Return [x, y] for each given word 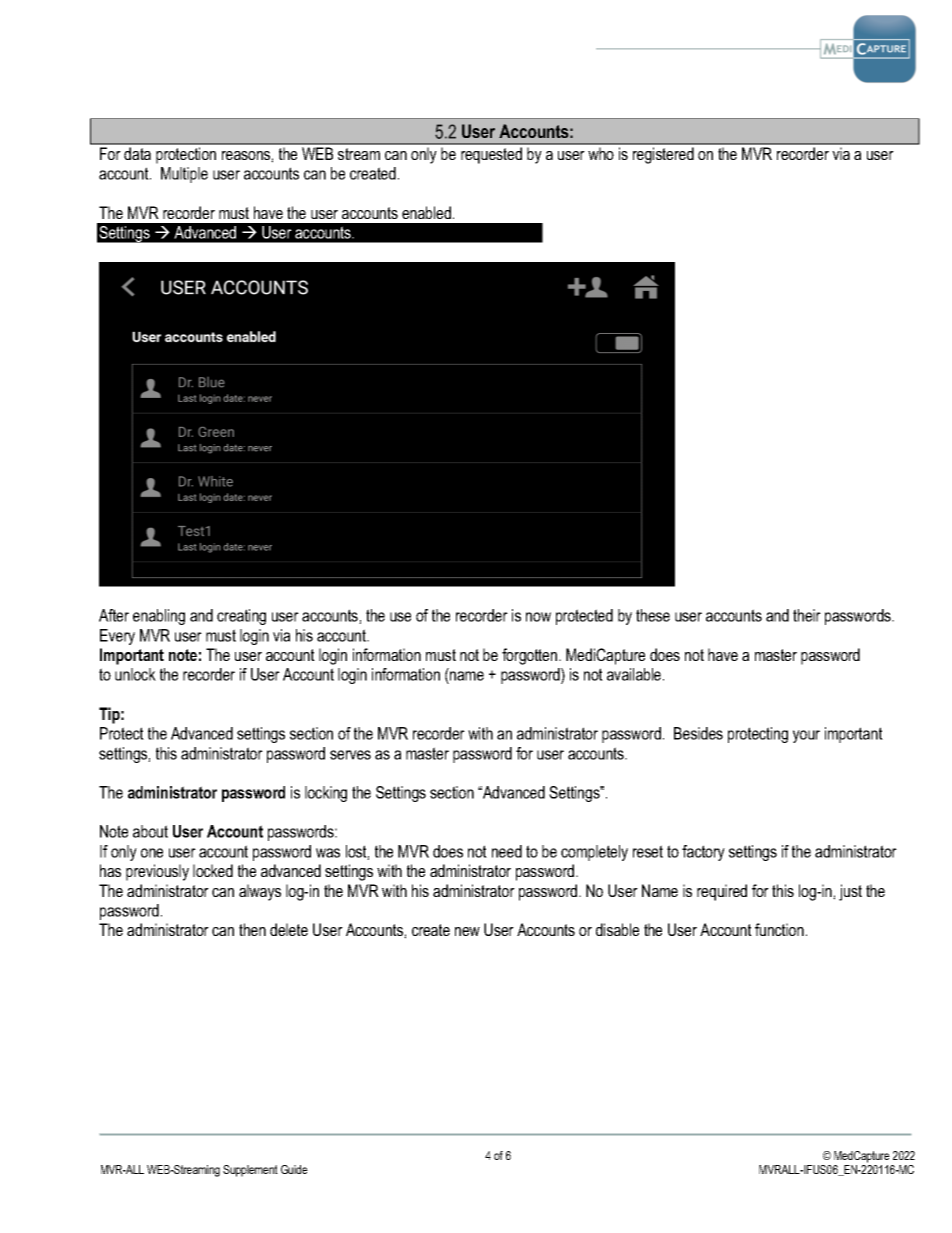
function [779, 929]
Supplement [250, 1171]
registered [663, 155]
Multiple [184, 175]
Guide [294, 1169]
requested [491, 155]
